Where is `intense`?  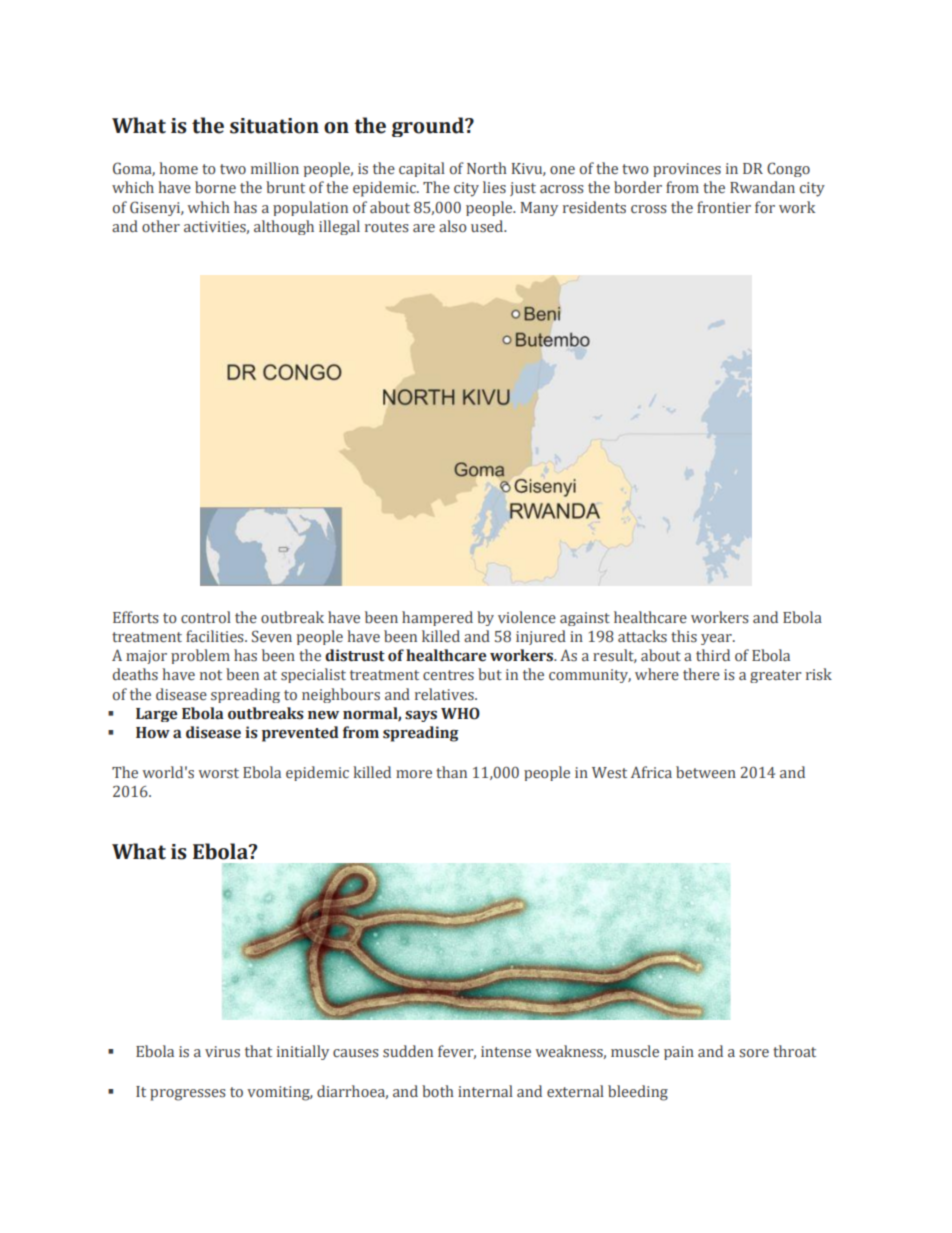
intense is located at coordinates (506, 1052).
